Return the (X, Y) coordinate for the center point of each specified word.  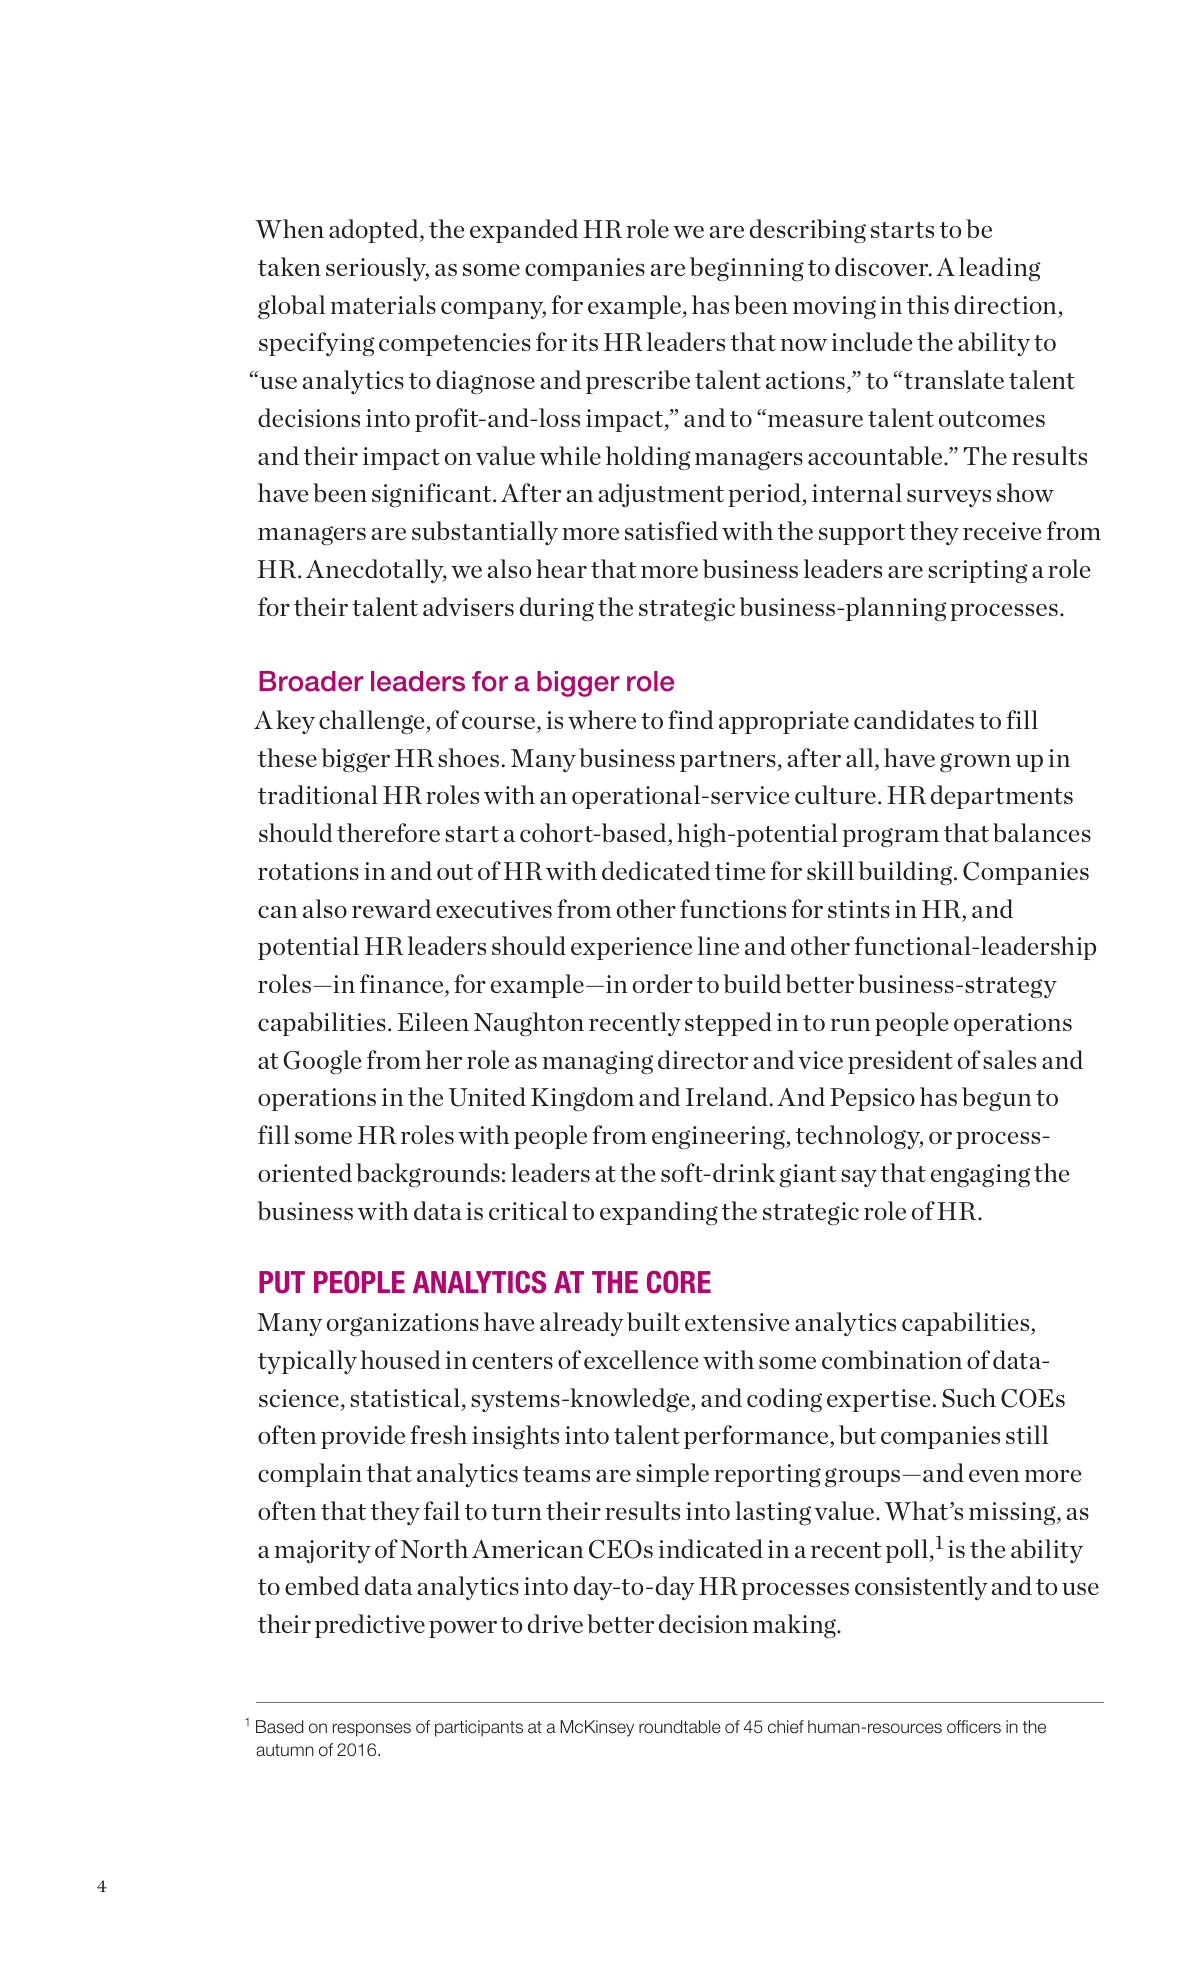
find (691, 719)
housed (401, 1359)
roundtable (680, 1727)
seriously (377, 269)
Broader (311, 681)
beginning (747, 269)
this (928, 304)
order (663, 983)
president (900, 1062)
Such (969, 1398)
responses (372, 1730)
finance (403, 985)
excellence (641, 1359)
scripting (978, 572)
